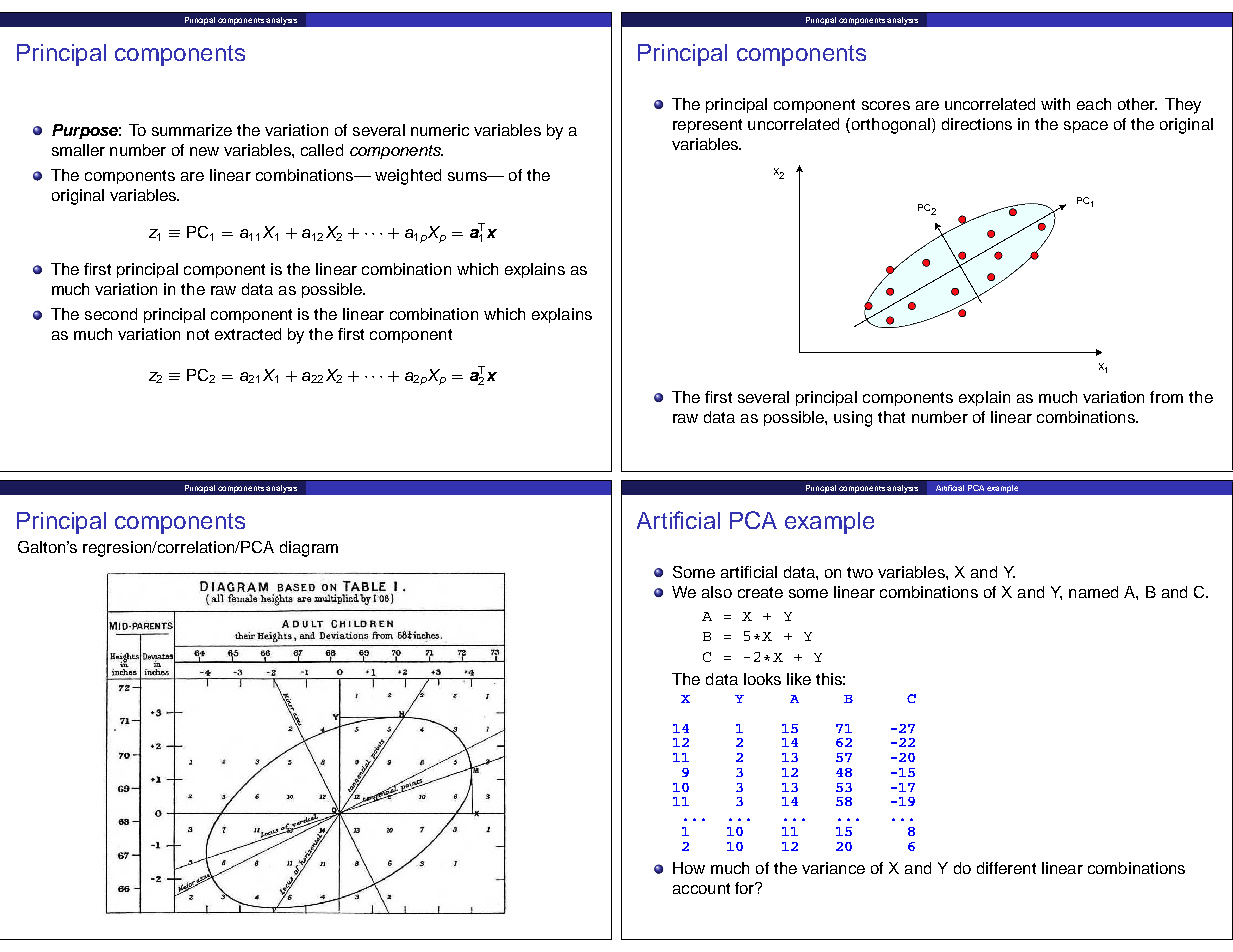  I want to click on diagram, so click(309, 549).
